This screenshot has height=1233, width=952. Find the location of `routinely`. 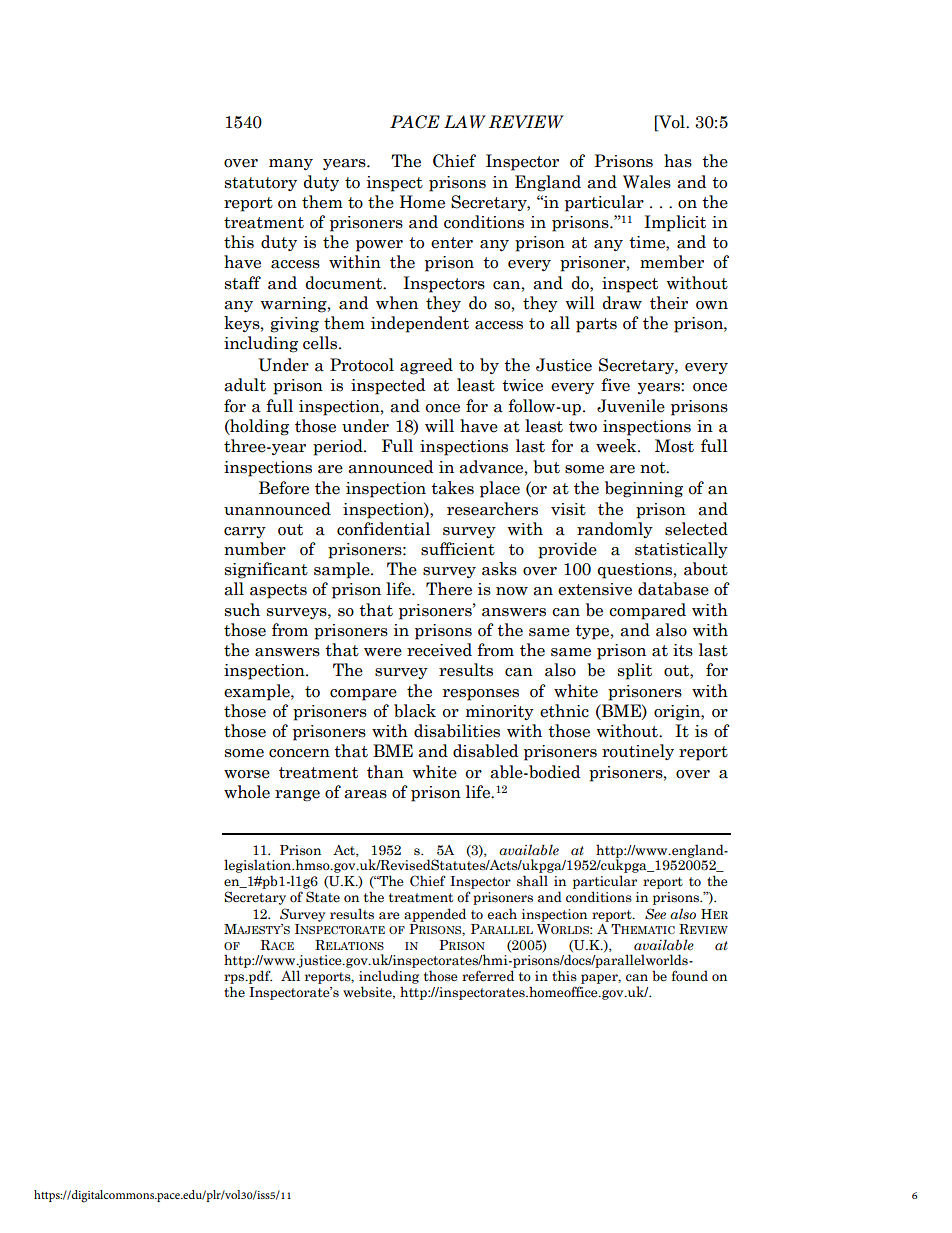

routinely is located at coordinates (638, 752).
